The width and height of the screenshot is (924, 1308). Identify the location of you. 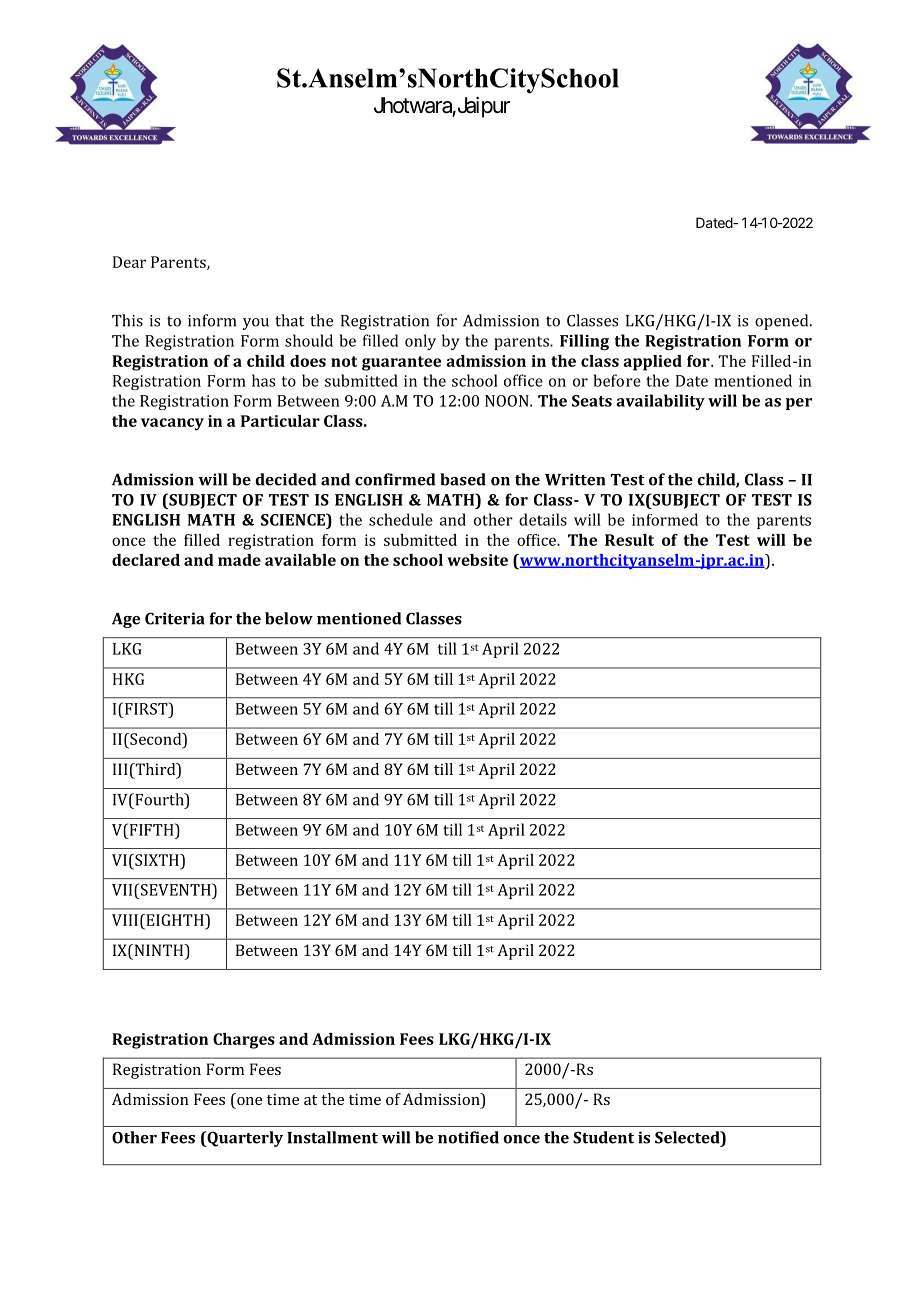
(256, 324).
